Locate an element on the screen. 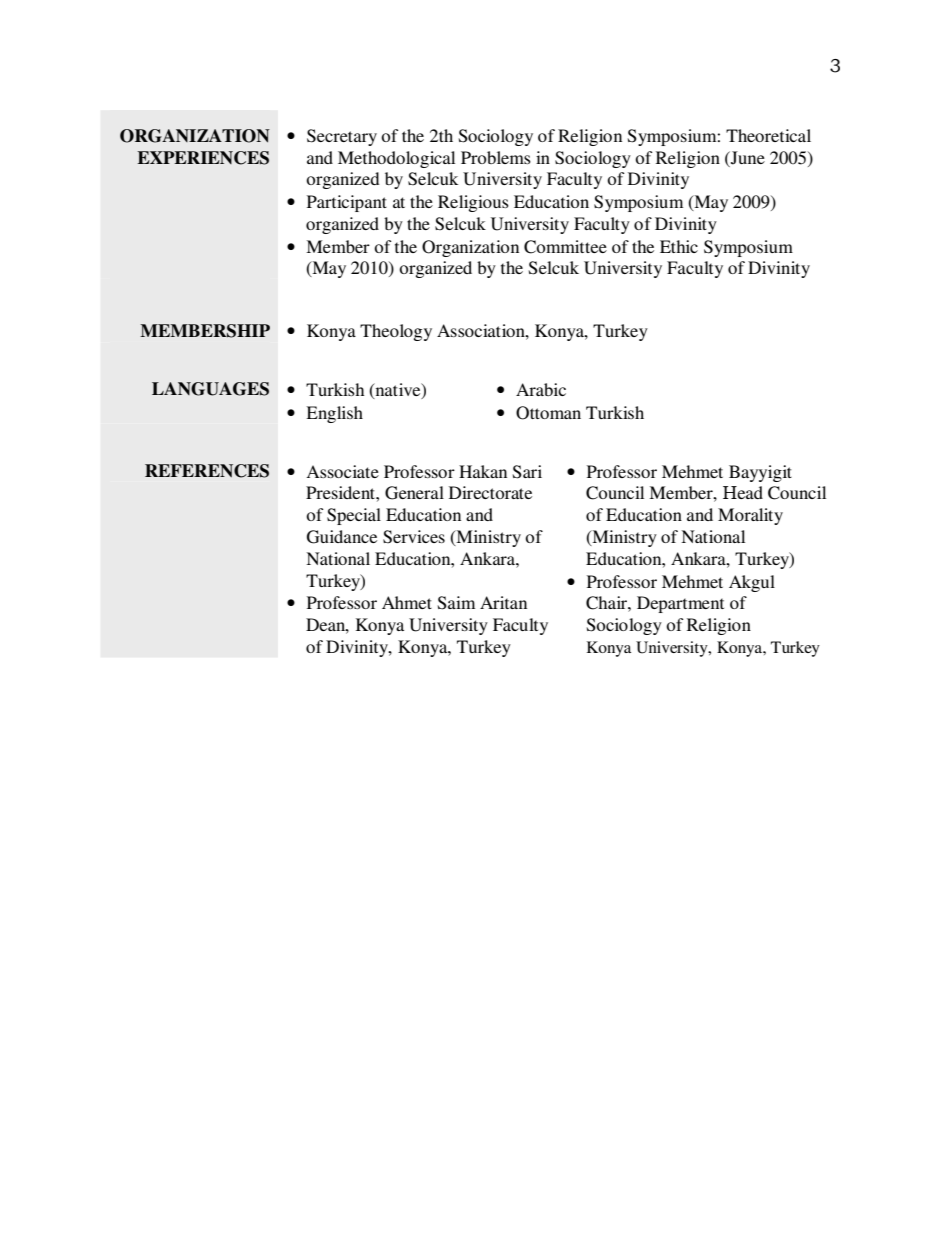  Ahmet is located at coordinates (407, 602).
